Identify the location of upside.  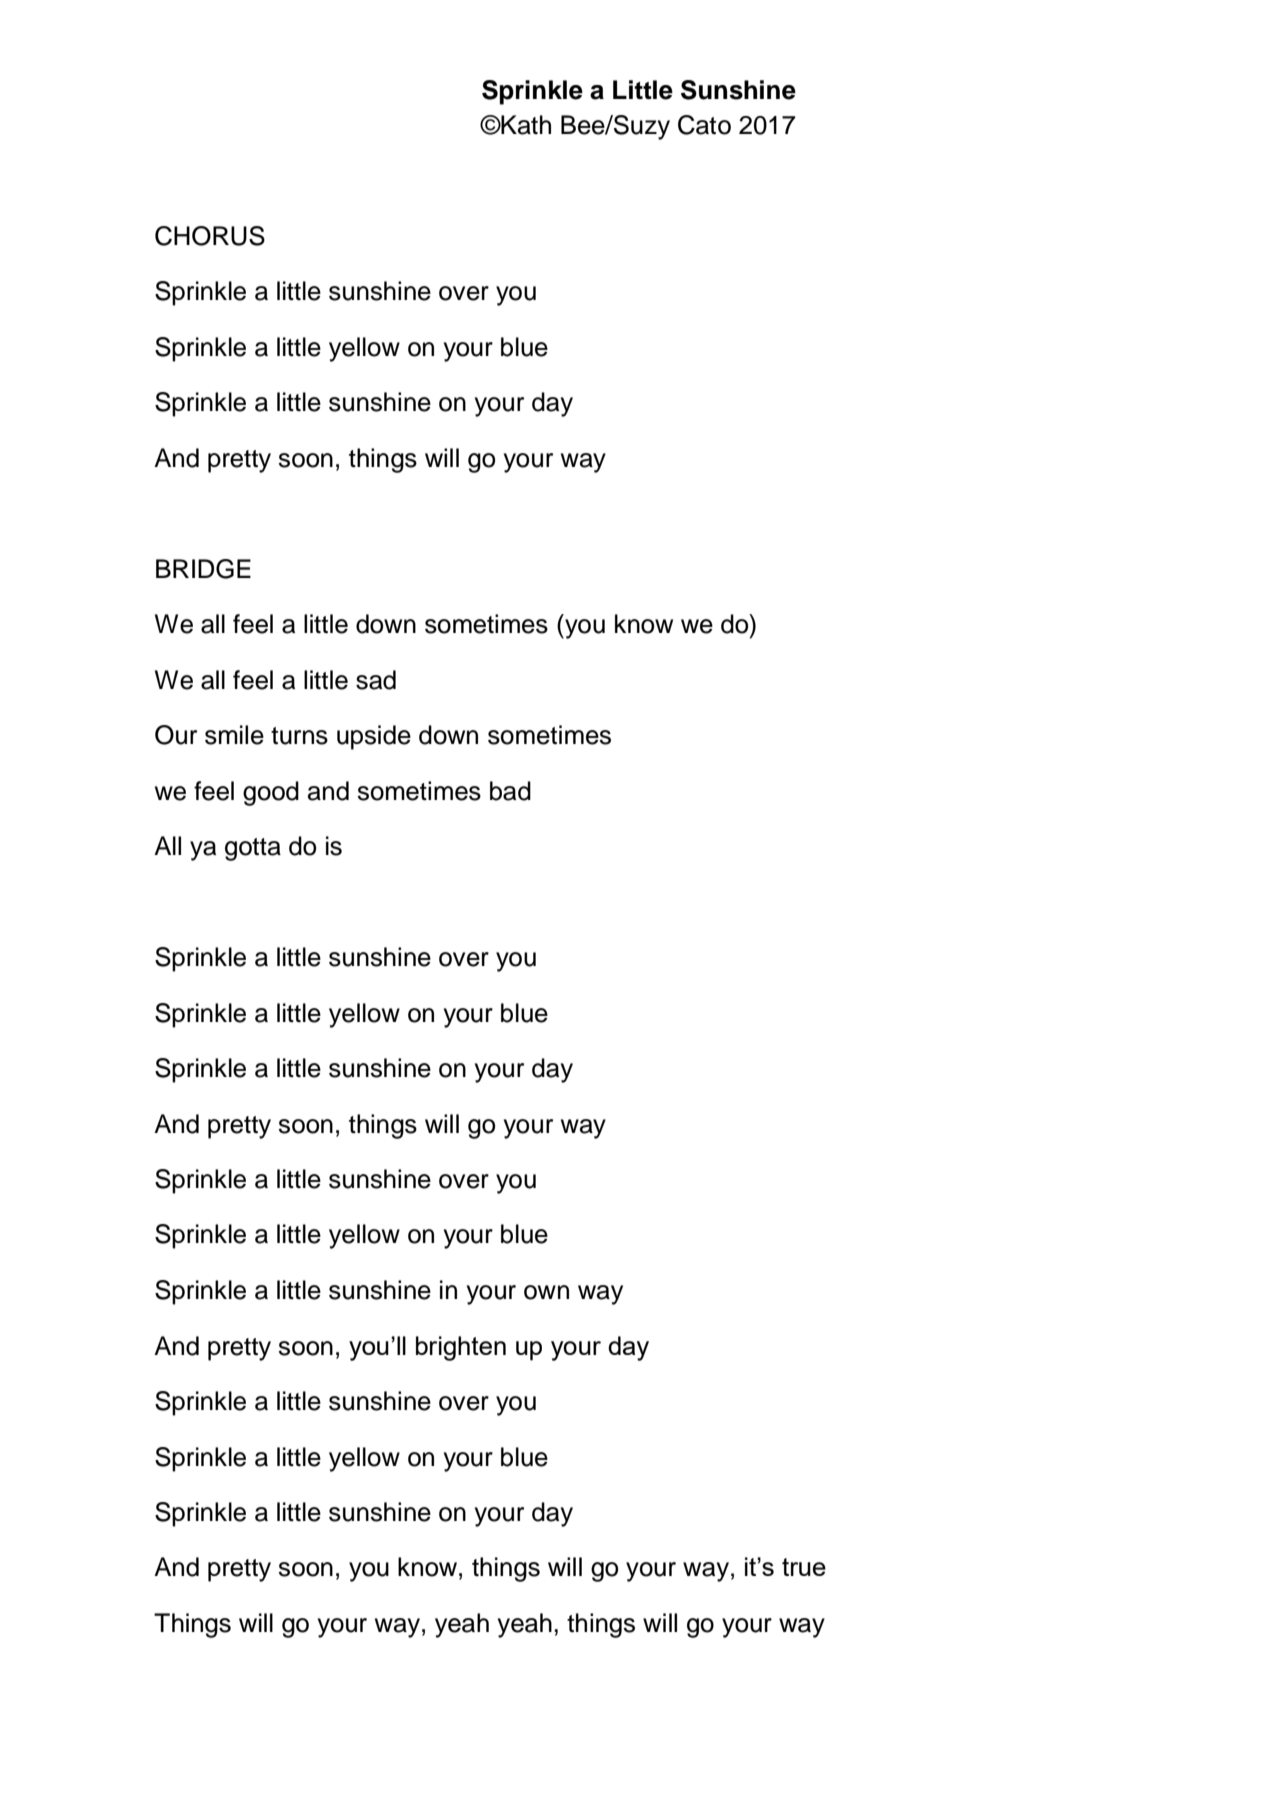
(374, 737).
